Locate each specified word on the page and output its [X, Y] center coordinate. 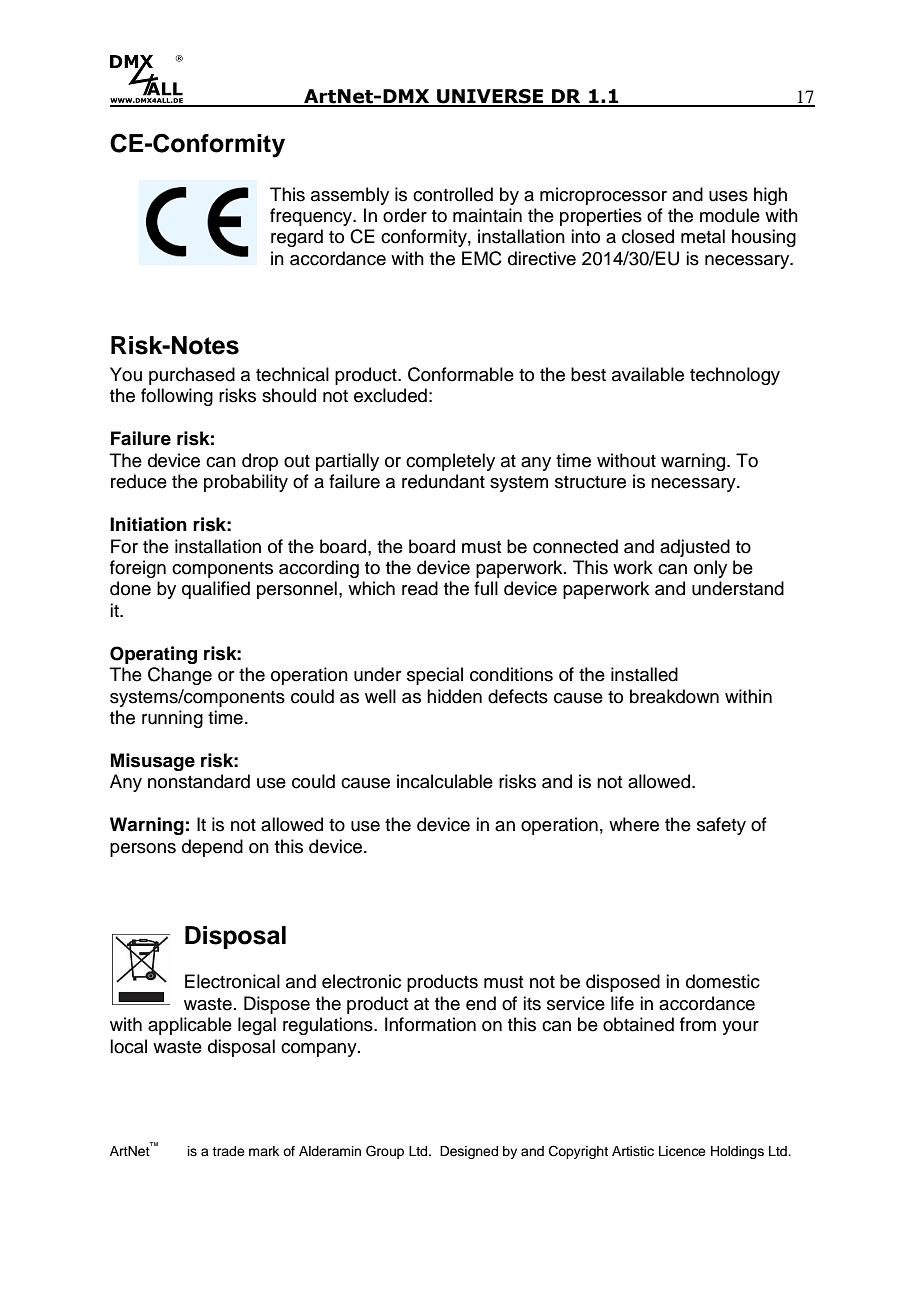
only [710, 569]
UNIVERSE [490, 97]
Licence [682, 1151]
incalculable [445, 781]
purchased [192, 376]
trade [228, 1151]
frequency [312, 217]
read [420, 588]
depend [212, 848]
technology [735, 376]
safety [721, 826]
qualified [216, 590]
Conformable [461, 374]
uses [728, 196]
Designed [469, 1152]
